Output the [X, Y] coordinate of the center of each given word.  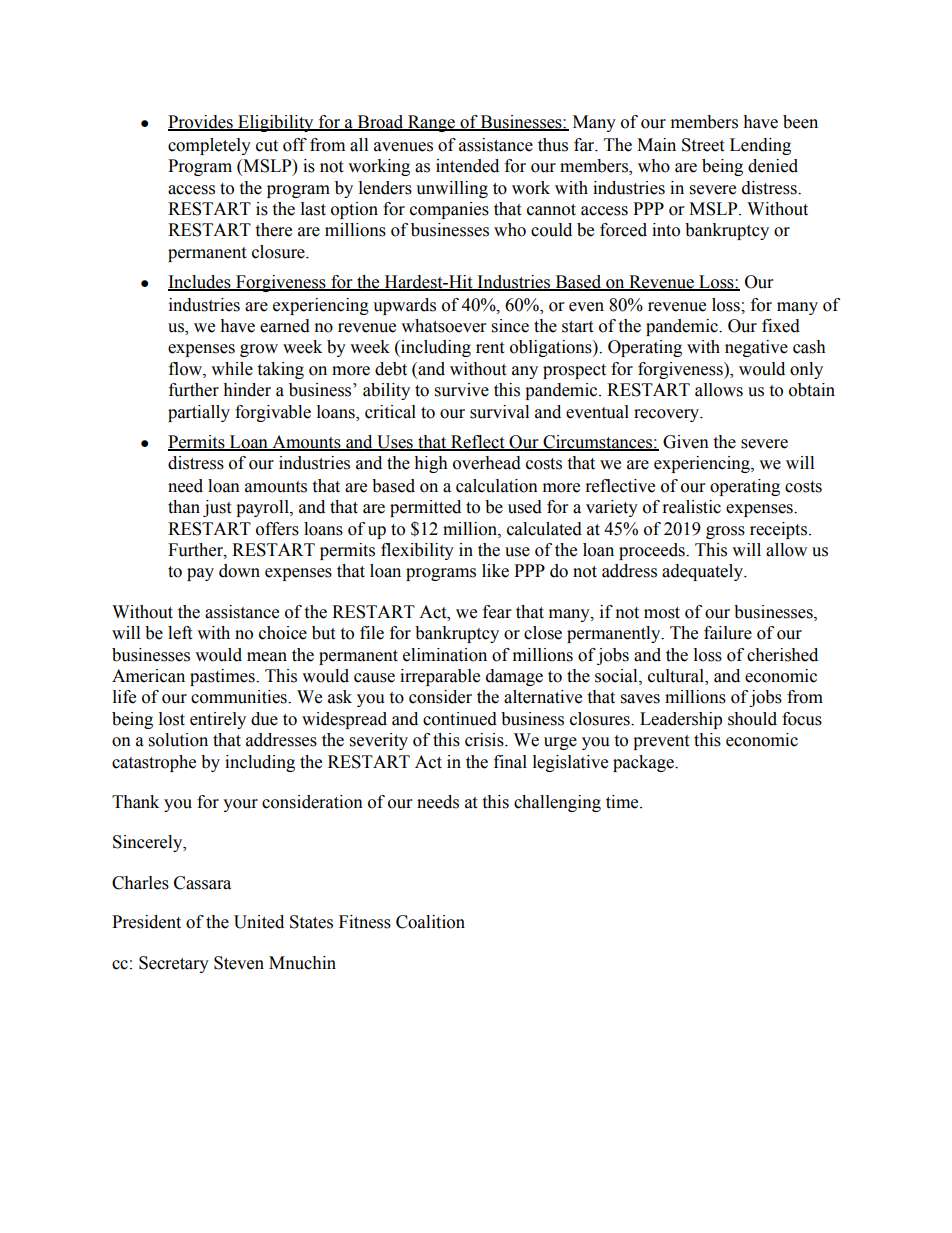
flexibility [417, 551]
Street [703, 145]
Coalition [430, 922]
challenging [557, 803]
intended [467, 166]
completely [209, 146]
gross [725, 532]
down [239, 571]
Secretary [174, 964]
